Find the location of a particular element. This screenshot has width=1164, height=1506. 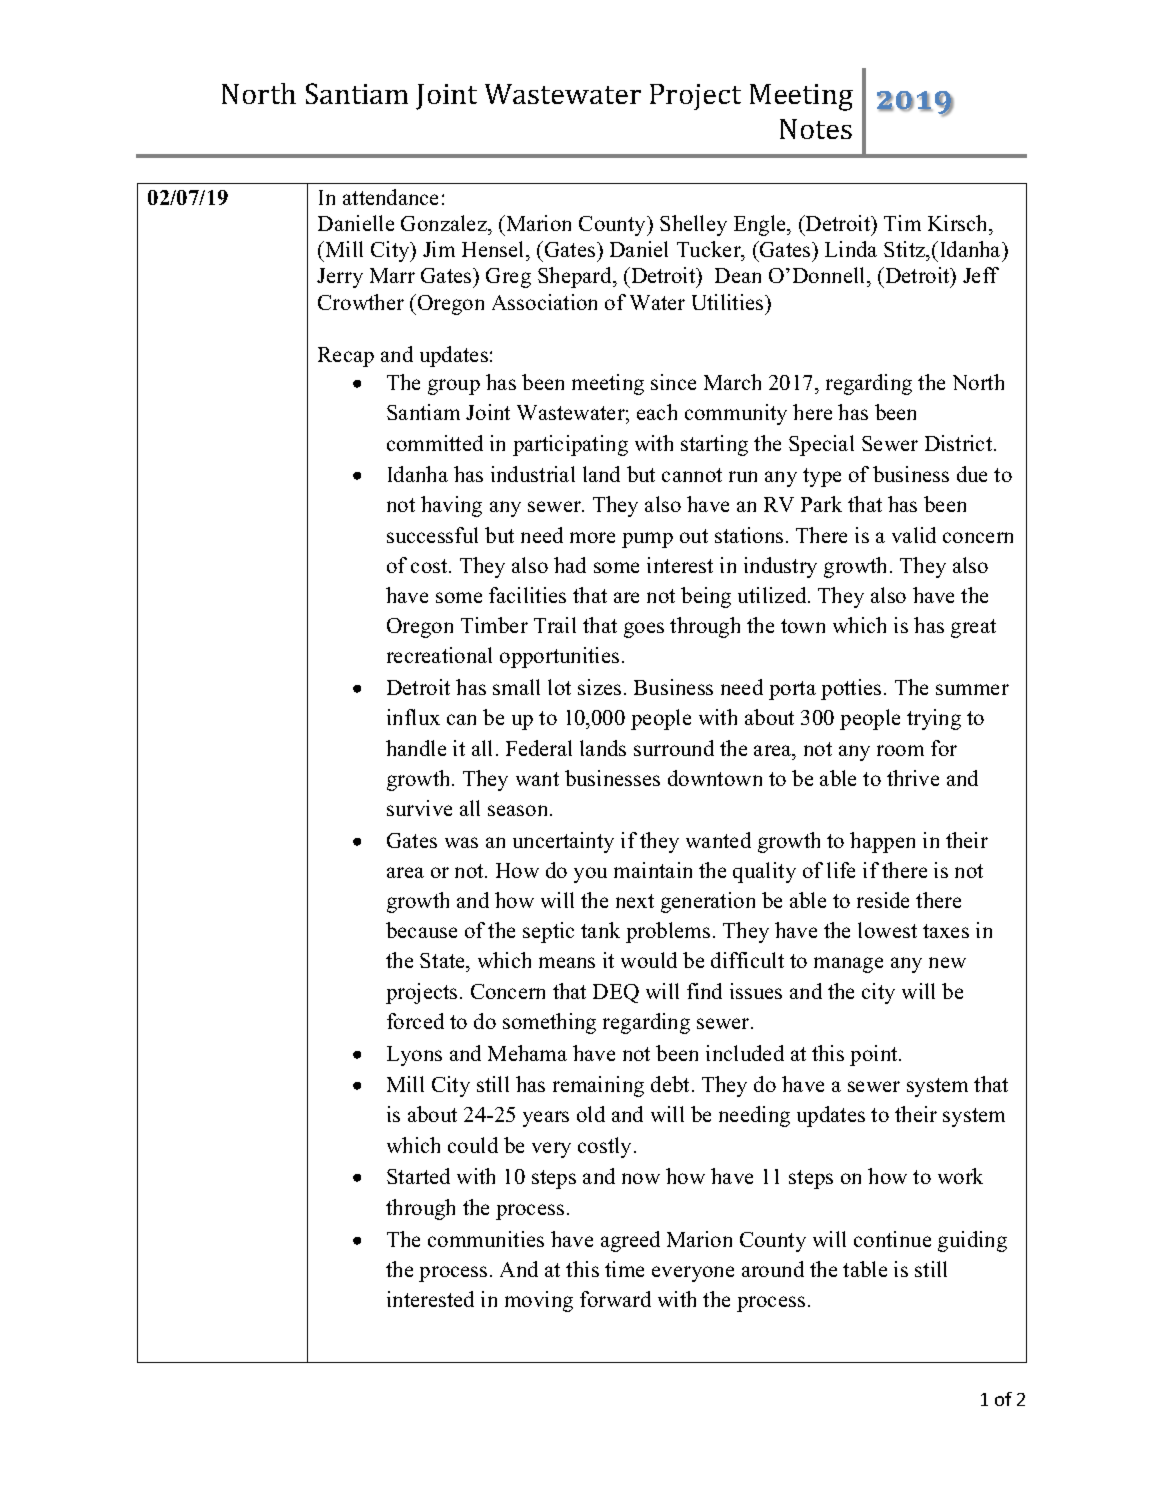

District is located at coordinates (960, 443).
